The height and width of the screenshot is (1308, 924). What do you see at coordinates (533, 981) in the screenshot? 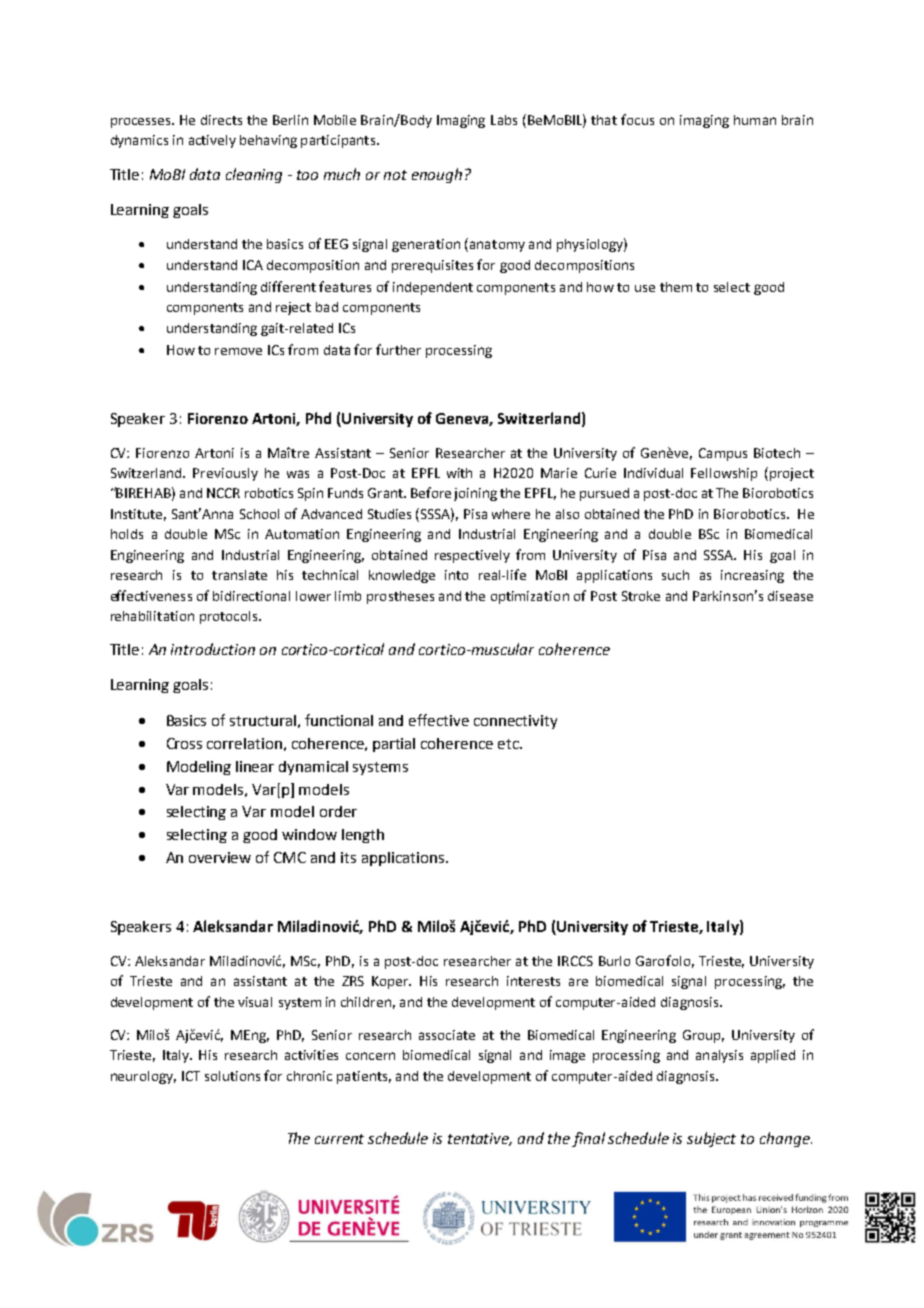
I see `interests` at bounding box center [533, 981].
